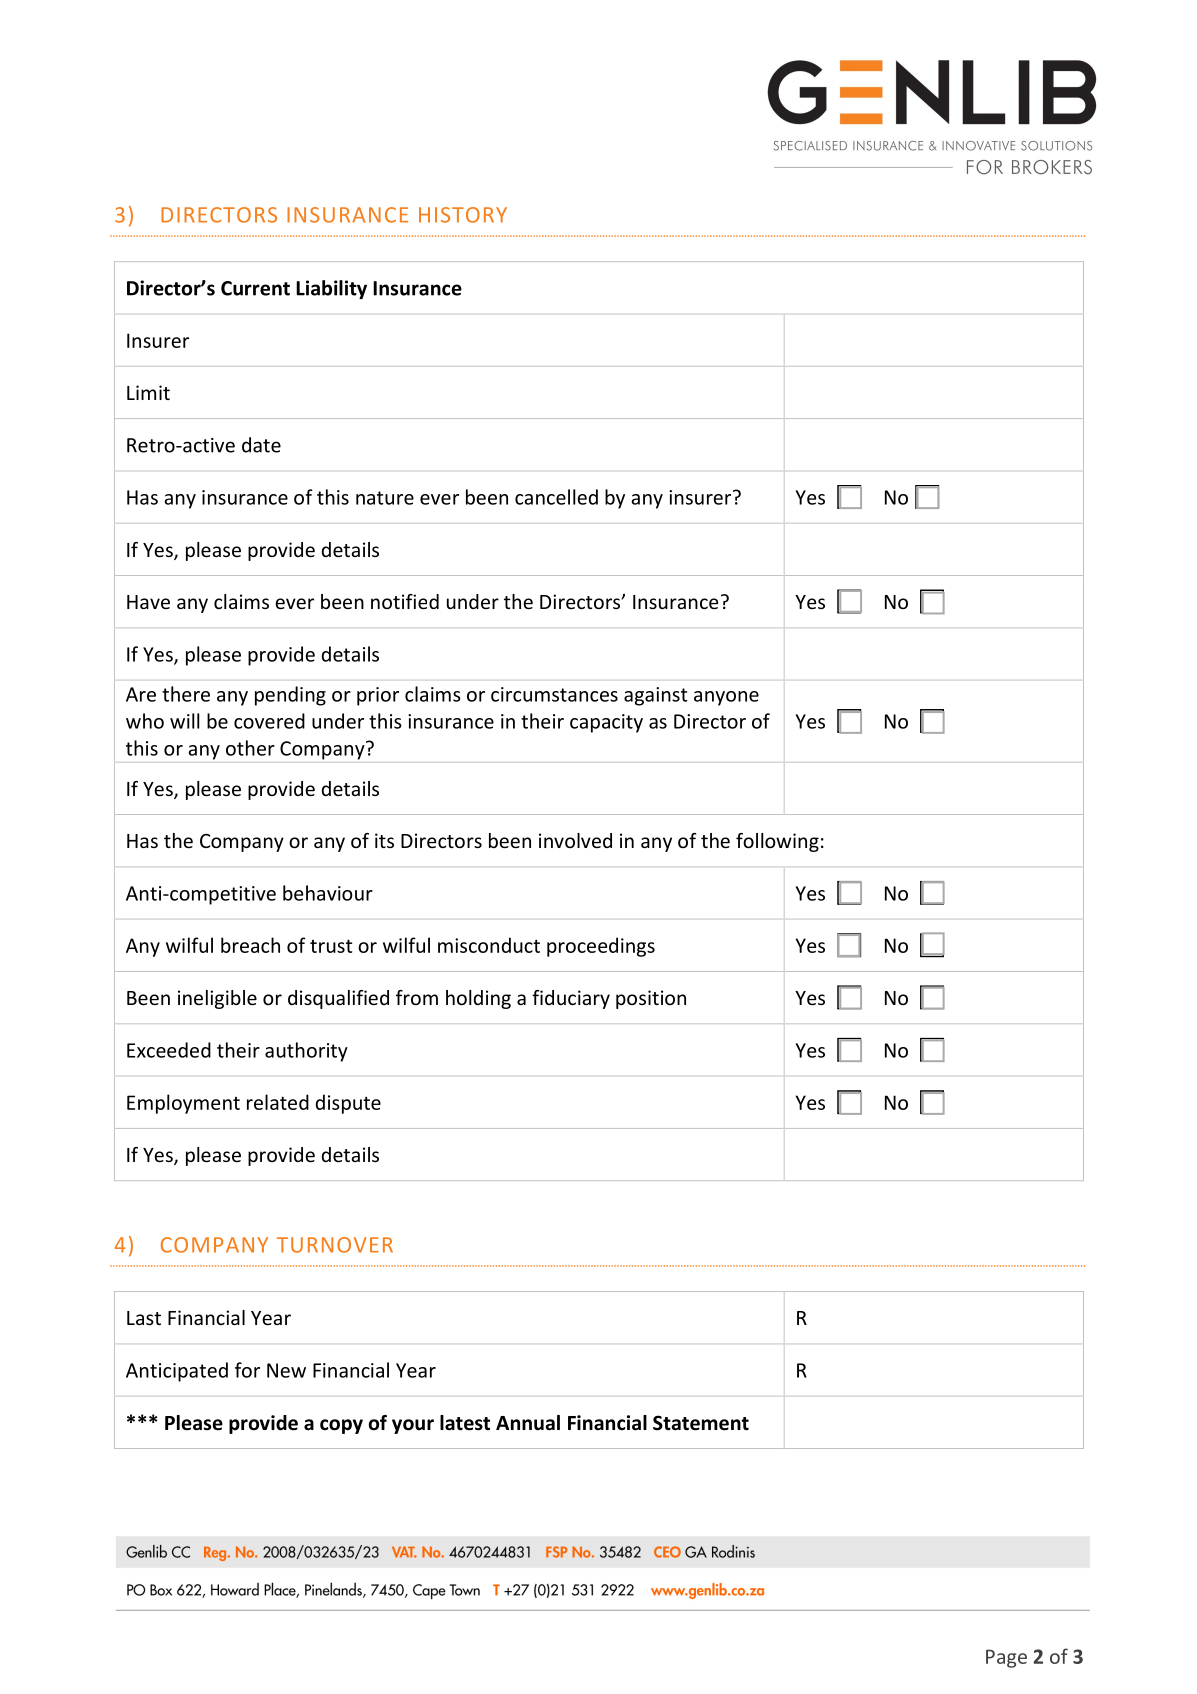  I want to click on copy, so click(341, 1426).
